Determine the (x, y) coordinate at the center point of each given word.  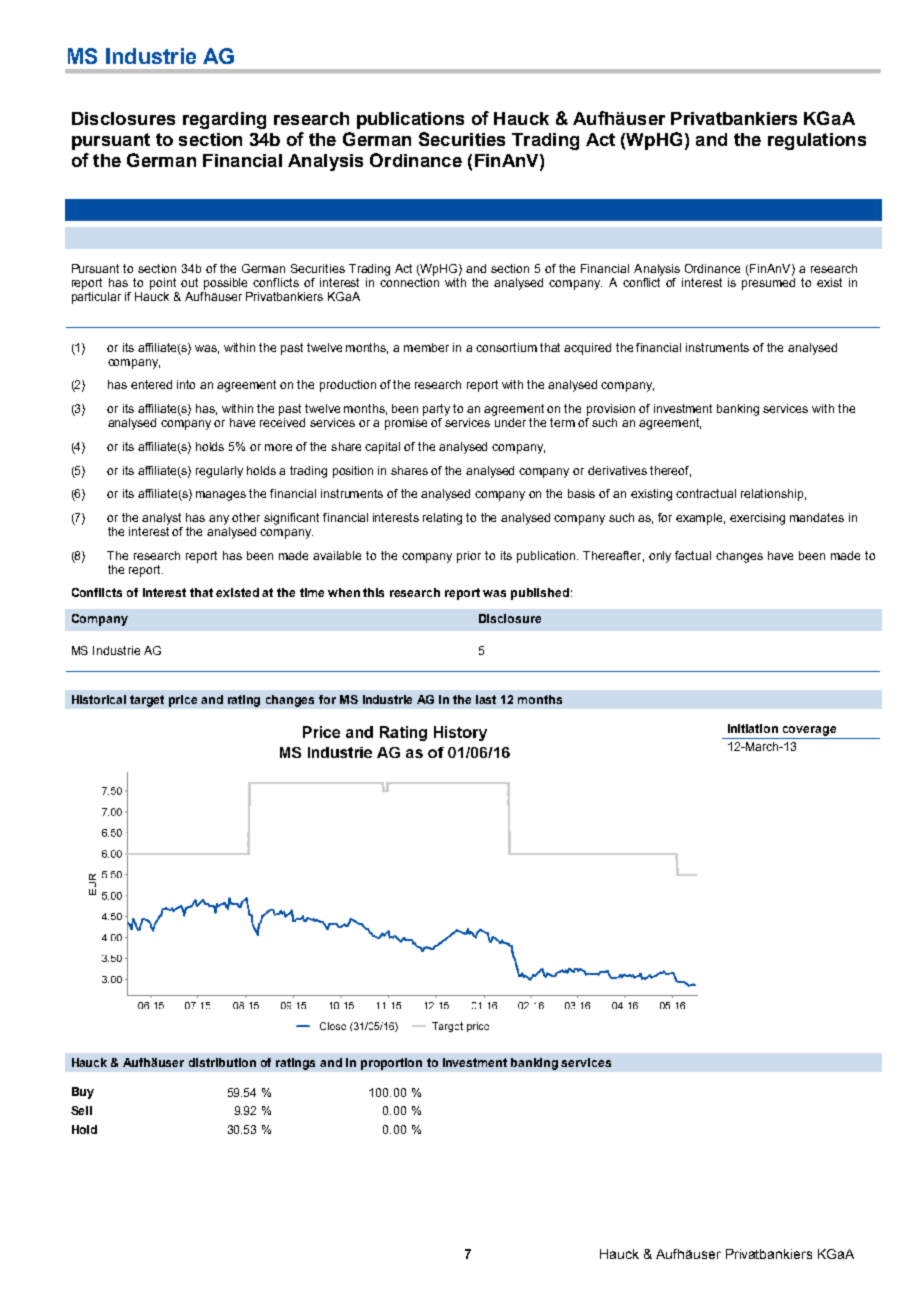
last (486, 699)
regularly (219, 472)
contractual (706, 493)
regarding (224, 120)
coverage (809, 731)
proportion (391, 1064)
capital (382, 448)
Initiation (753, 728)
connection (409, 282)
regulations (817, 141)
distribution (222, 1062)
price (183, 701)
